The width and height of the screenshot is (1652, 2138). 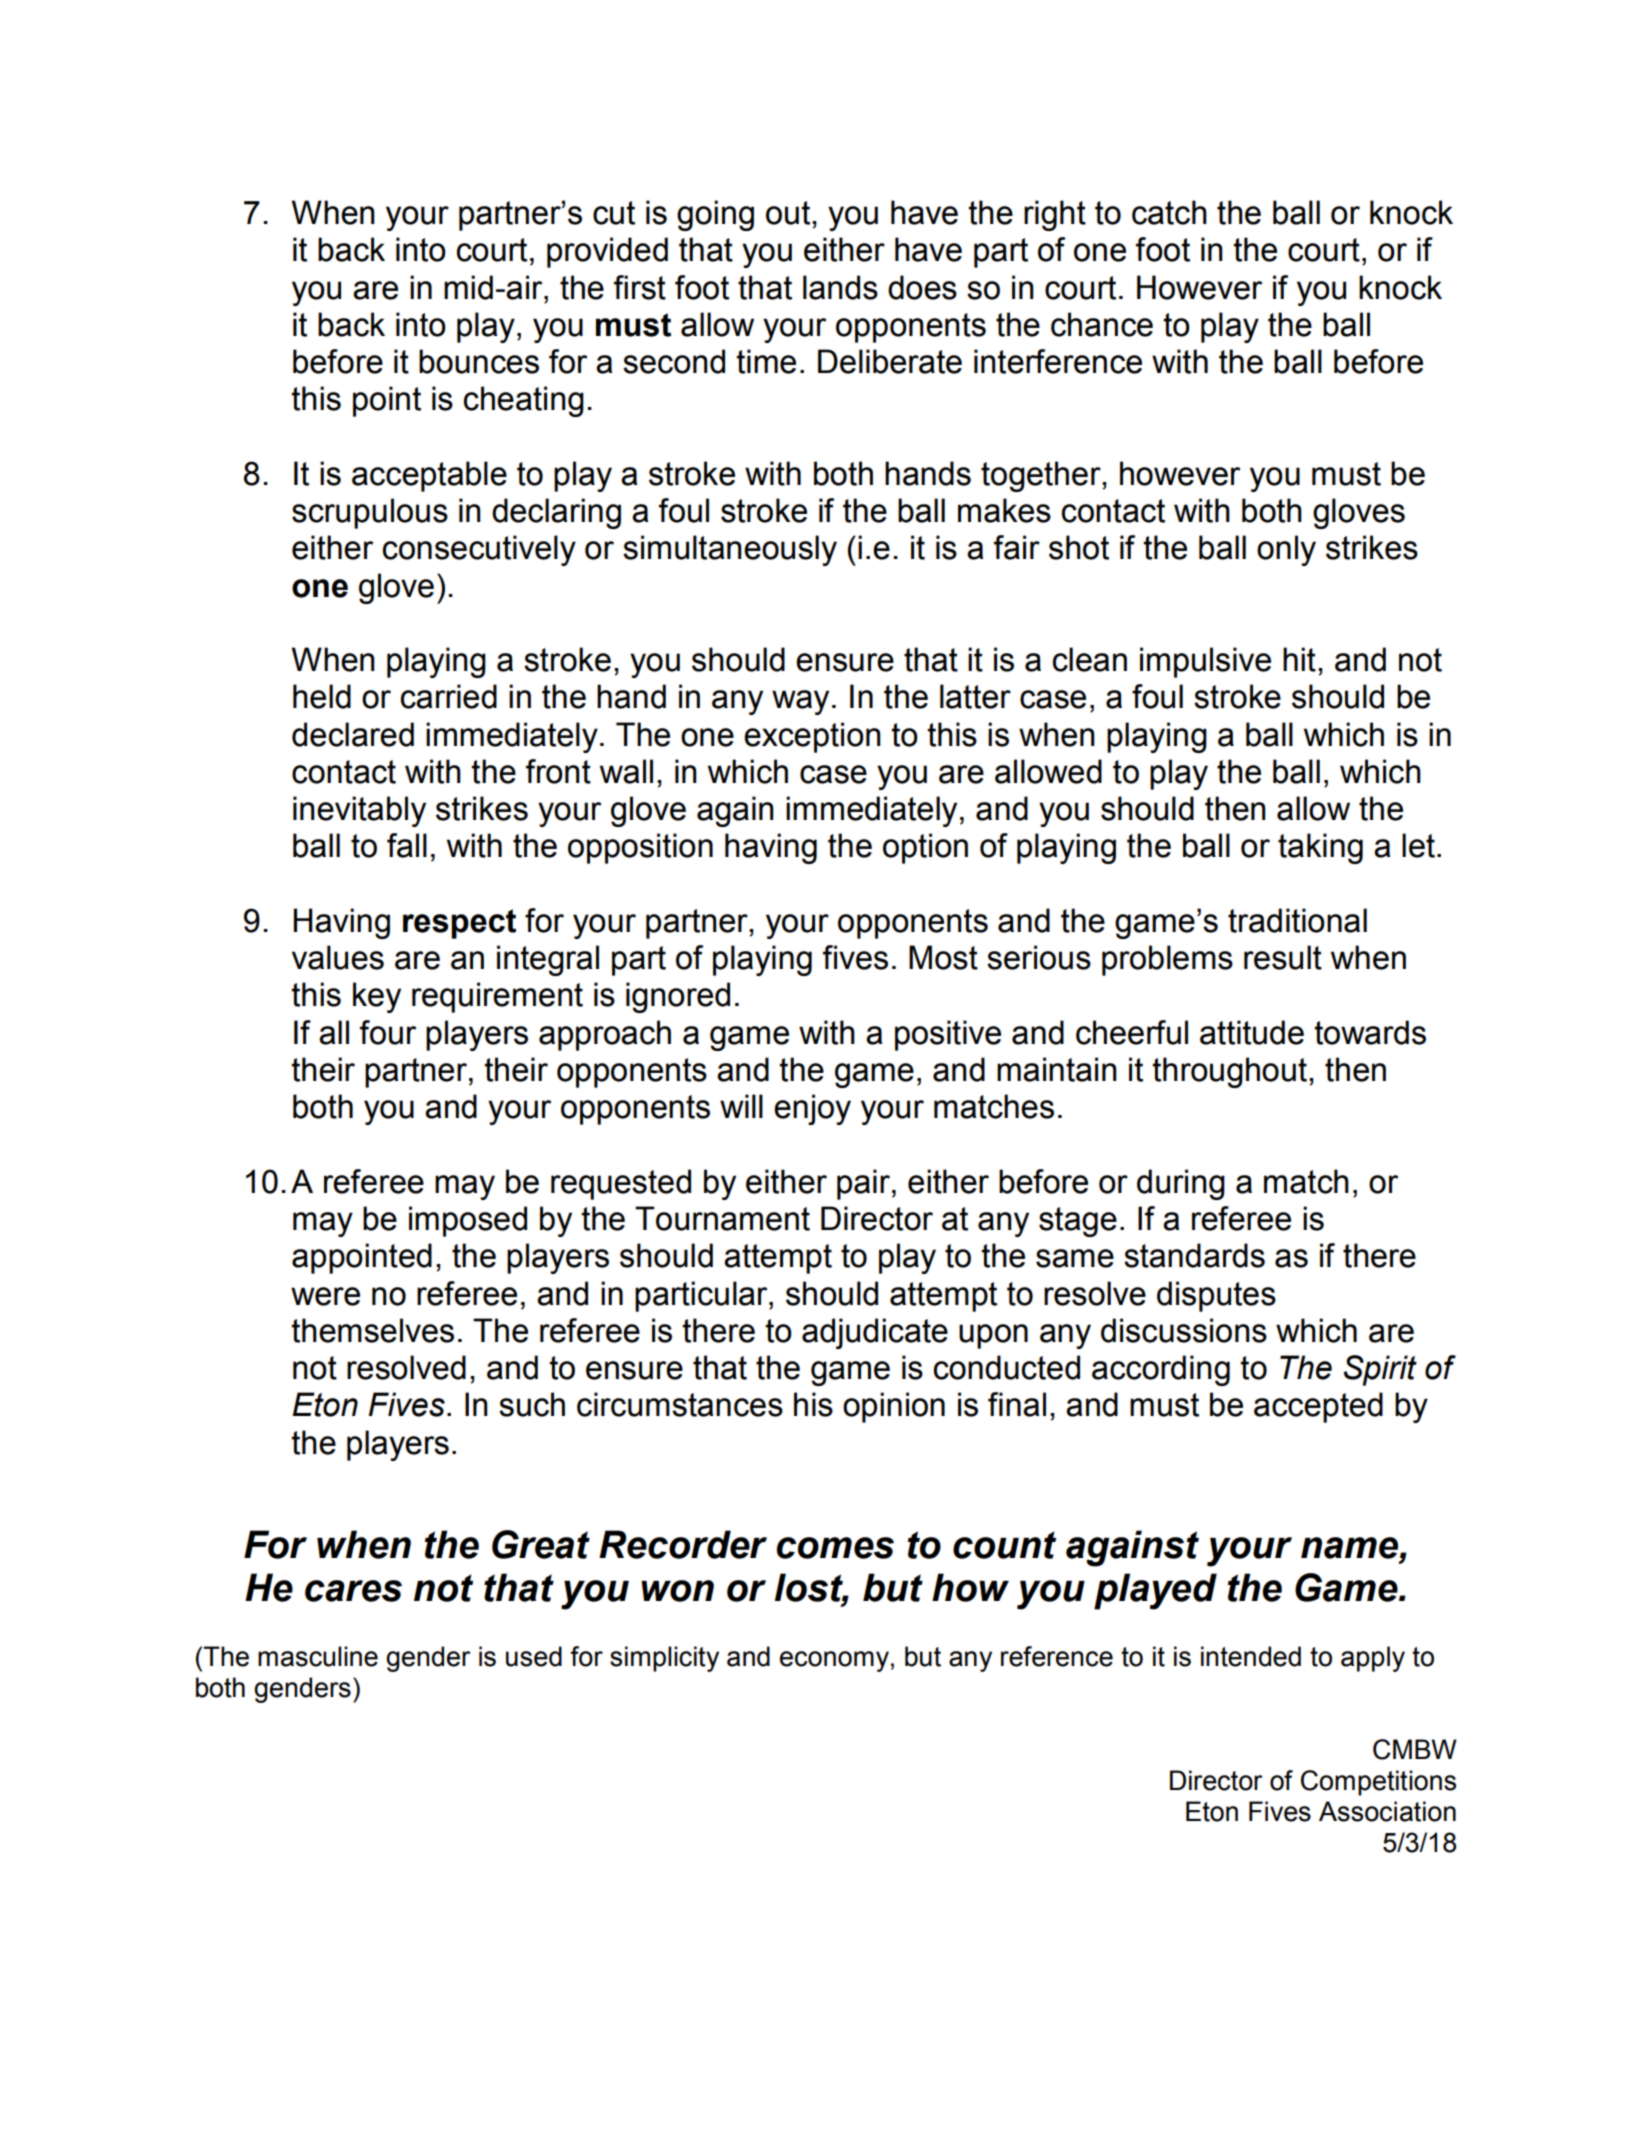 What do you see at coordinates (534, 1656) in the screenshot?
I see `used` at bounding box center [534, 1656].
